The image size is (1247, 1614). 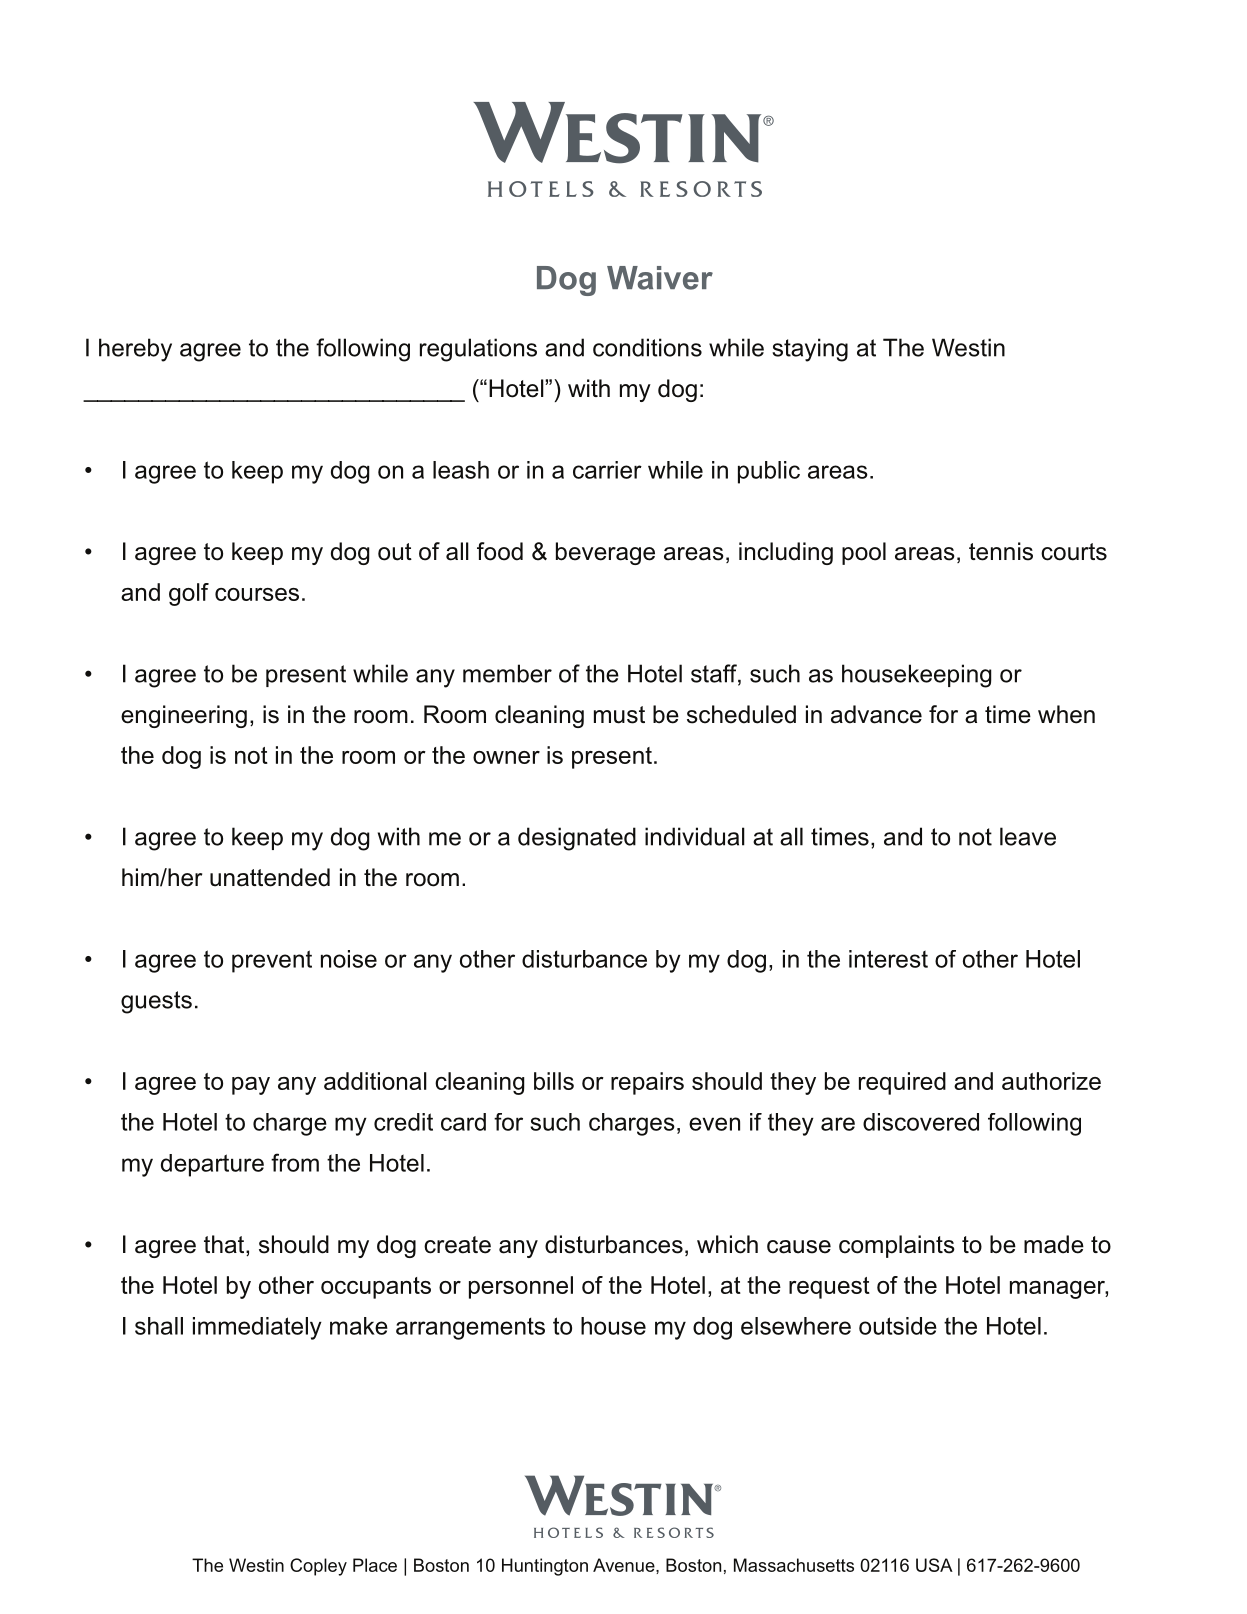 What do you see at coordinates (545, 1567) in the screenshot?
I see `Huntington` at bounding box center [545, 1567].
